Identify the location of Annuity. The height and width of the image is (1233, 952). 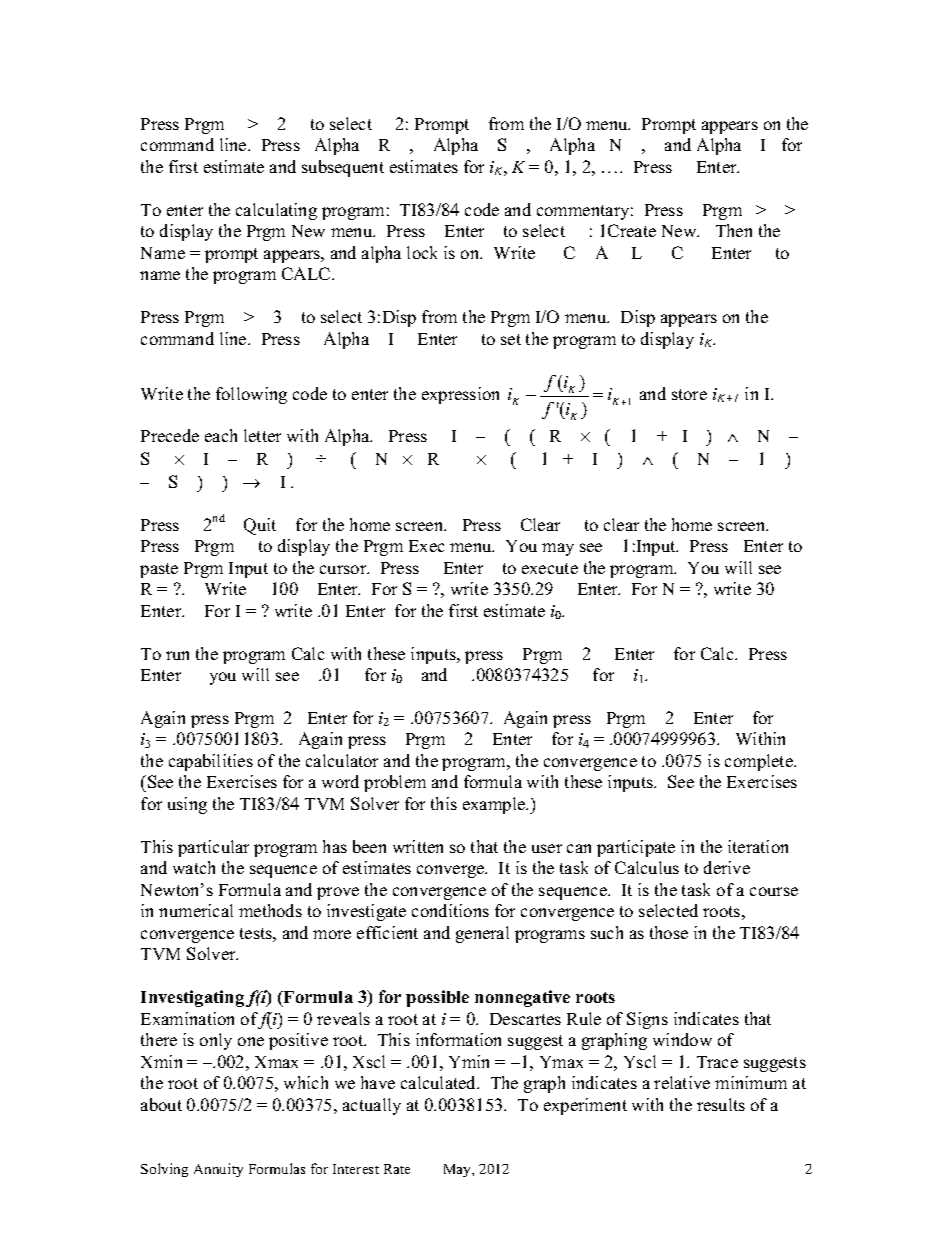
(218, 1170).
